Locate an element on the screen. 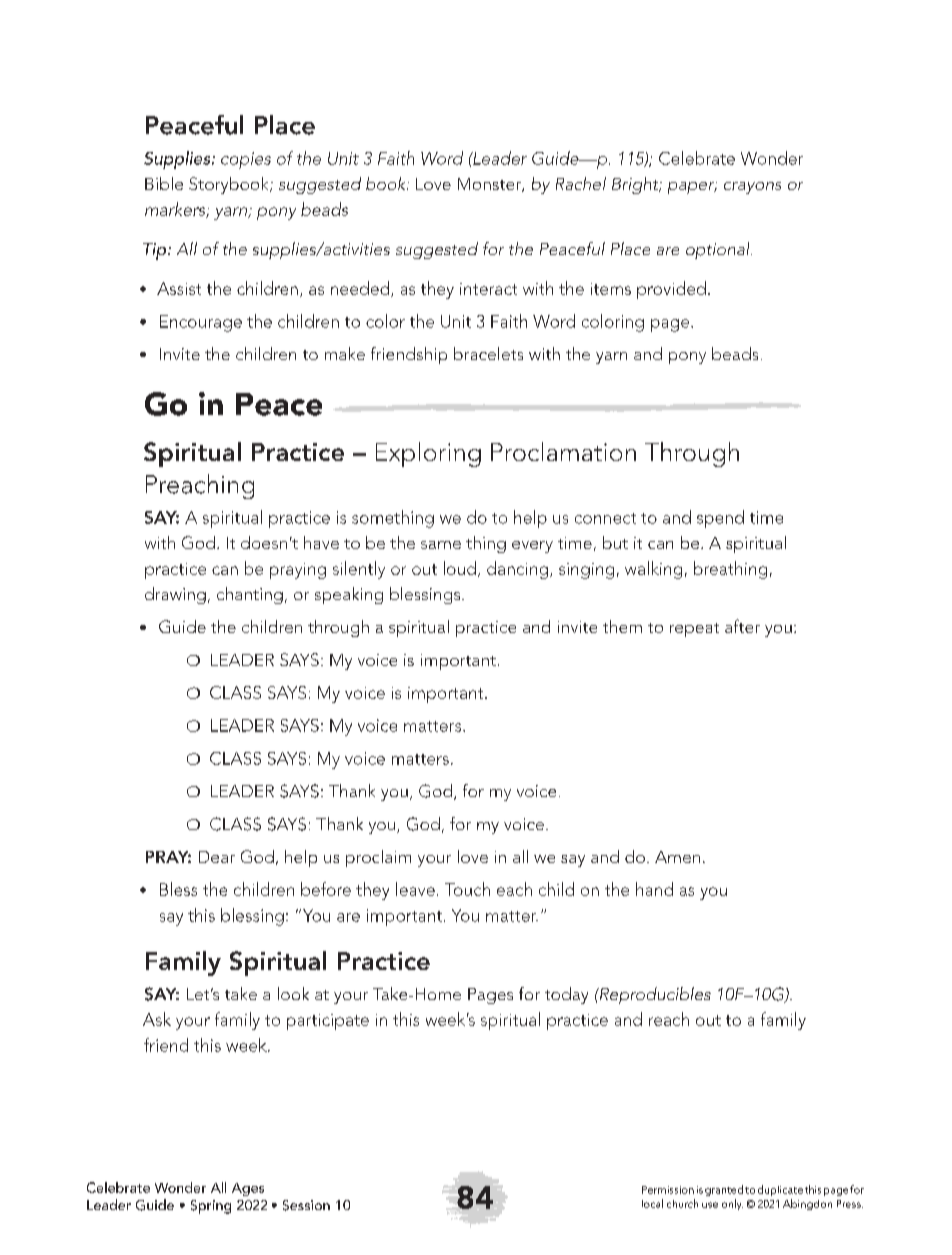  paper is located at coordinates (692, 188).
